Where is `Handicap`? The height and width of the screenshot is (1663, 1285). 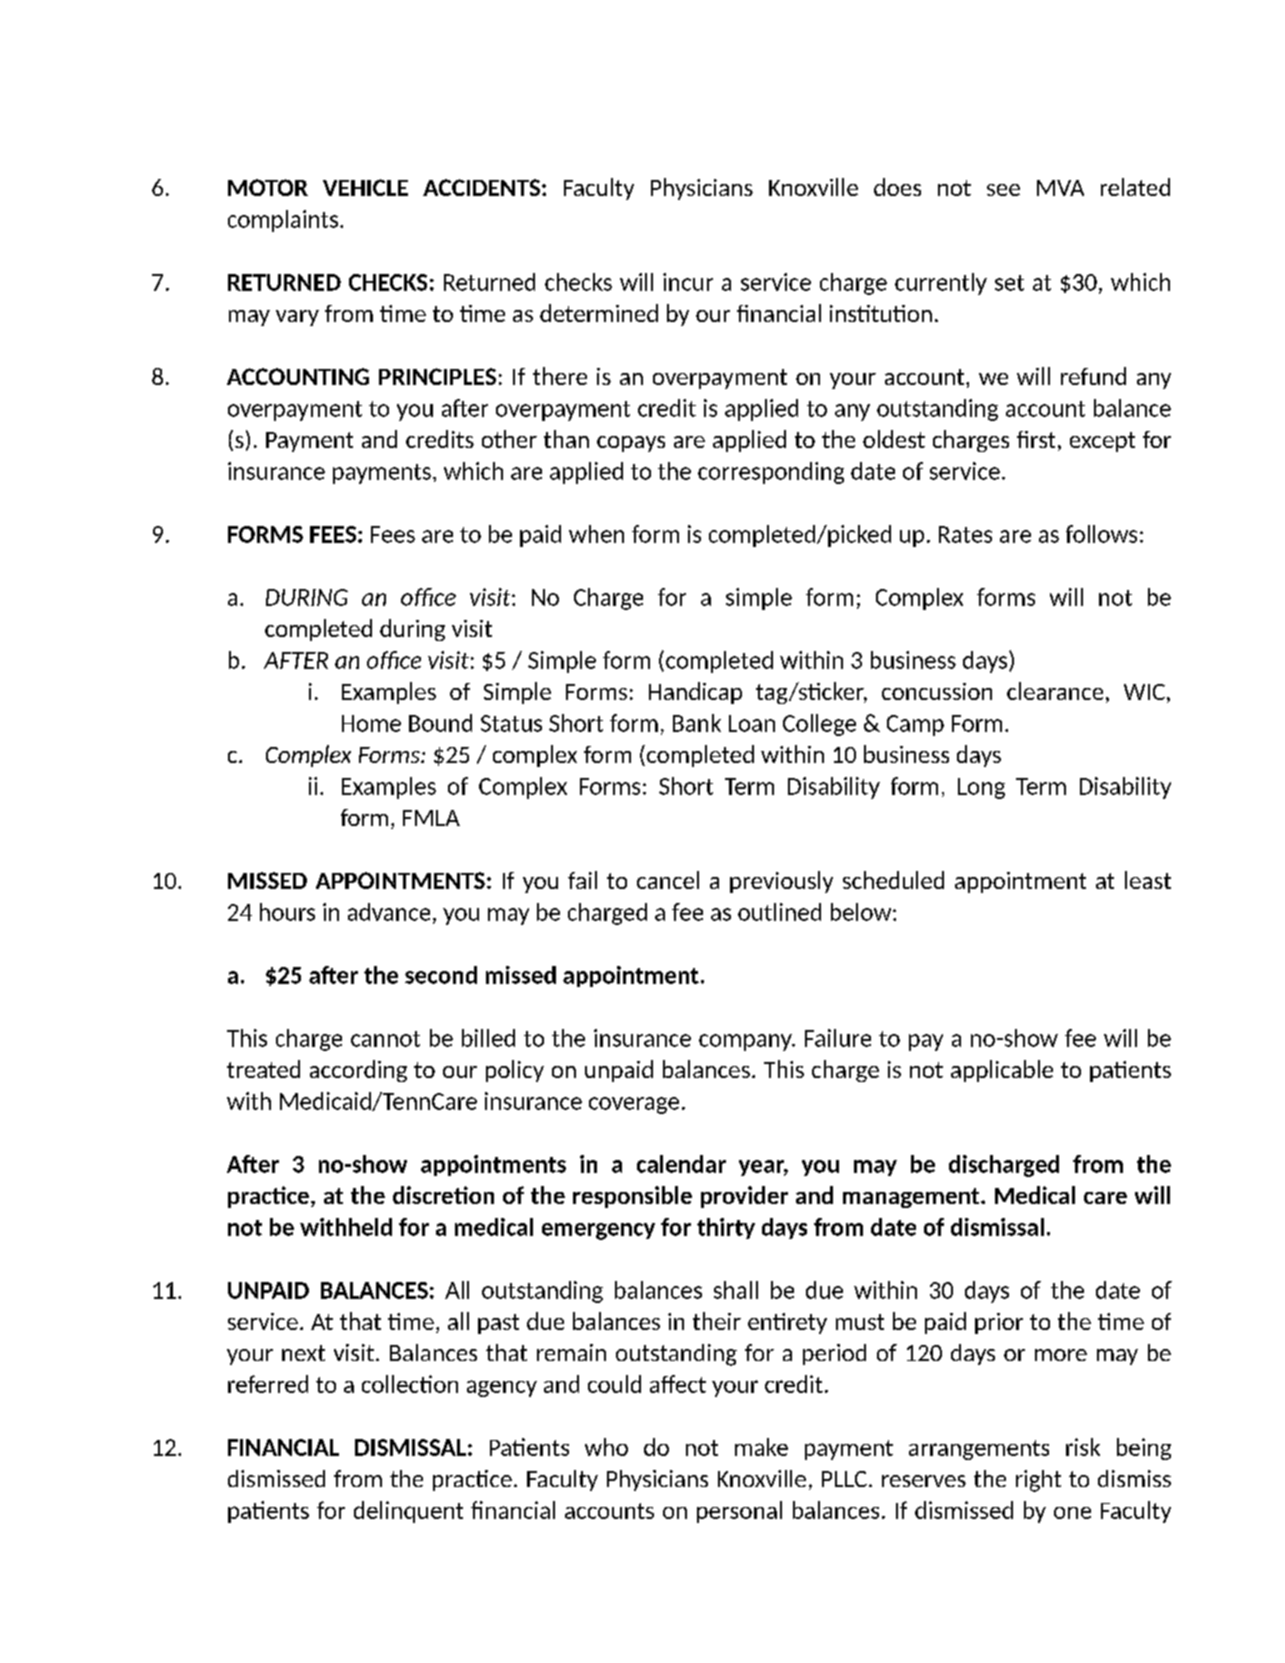 Handicap is located at coordinates (695, 693).
